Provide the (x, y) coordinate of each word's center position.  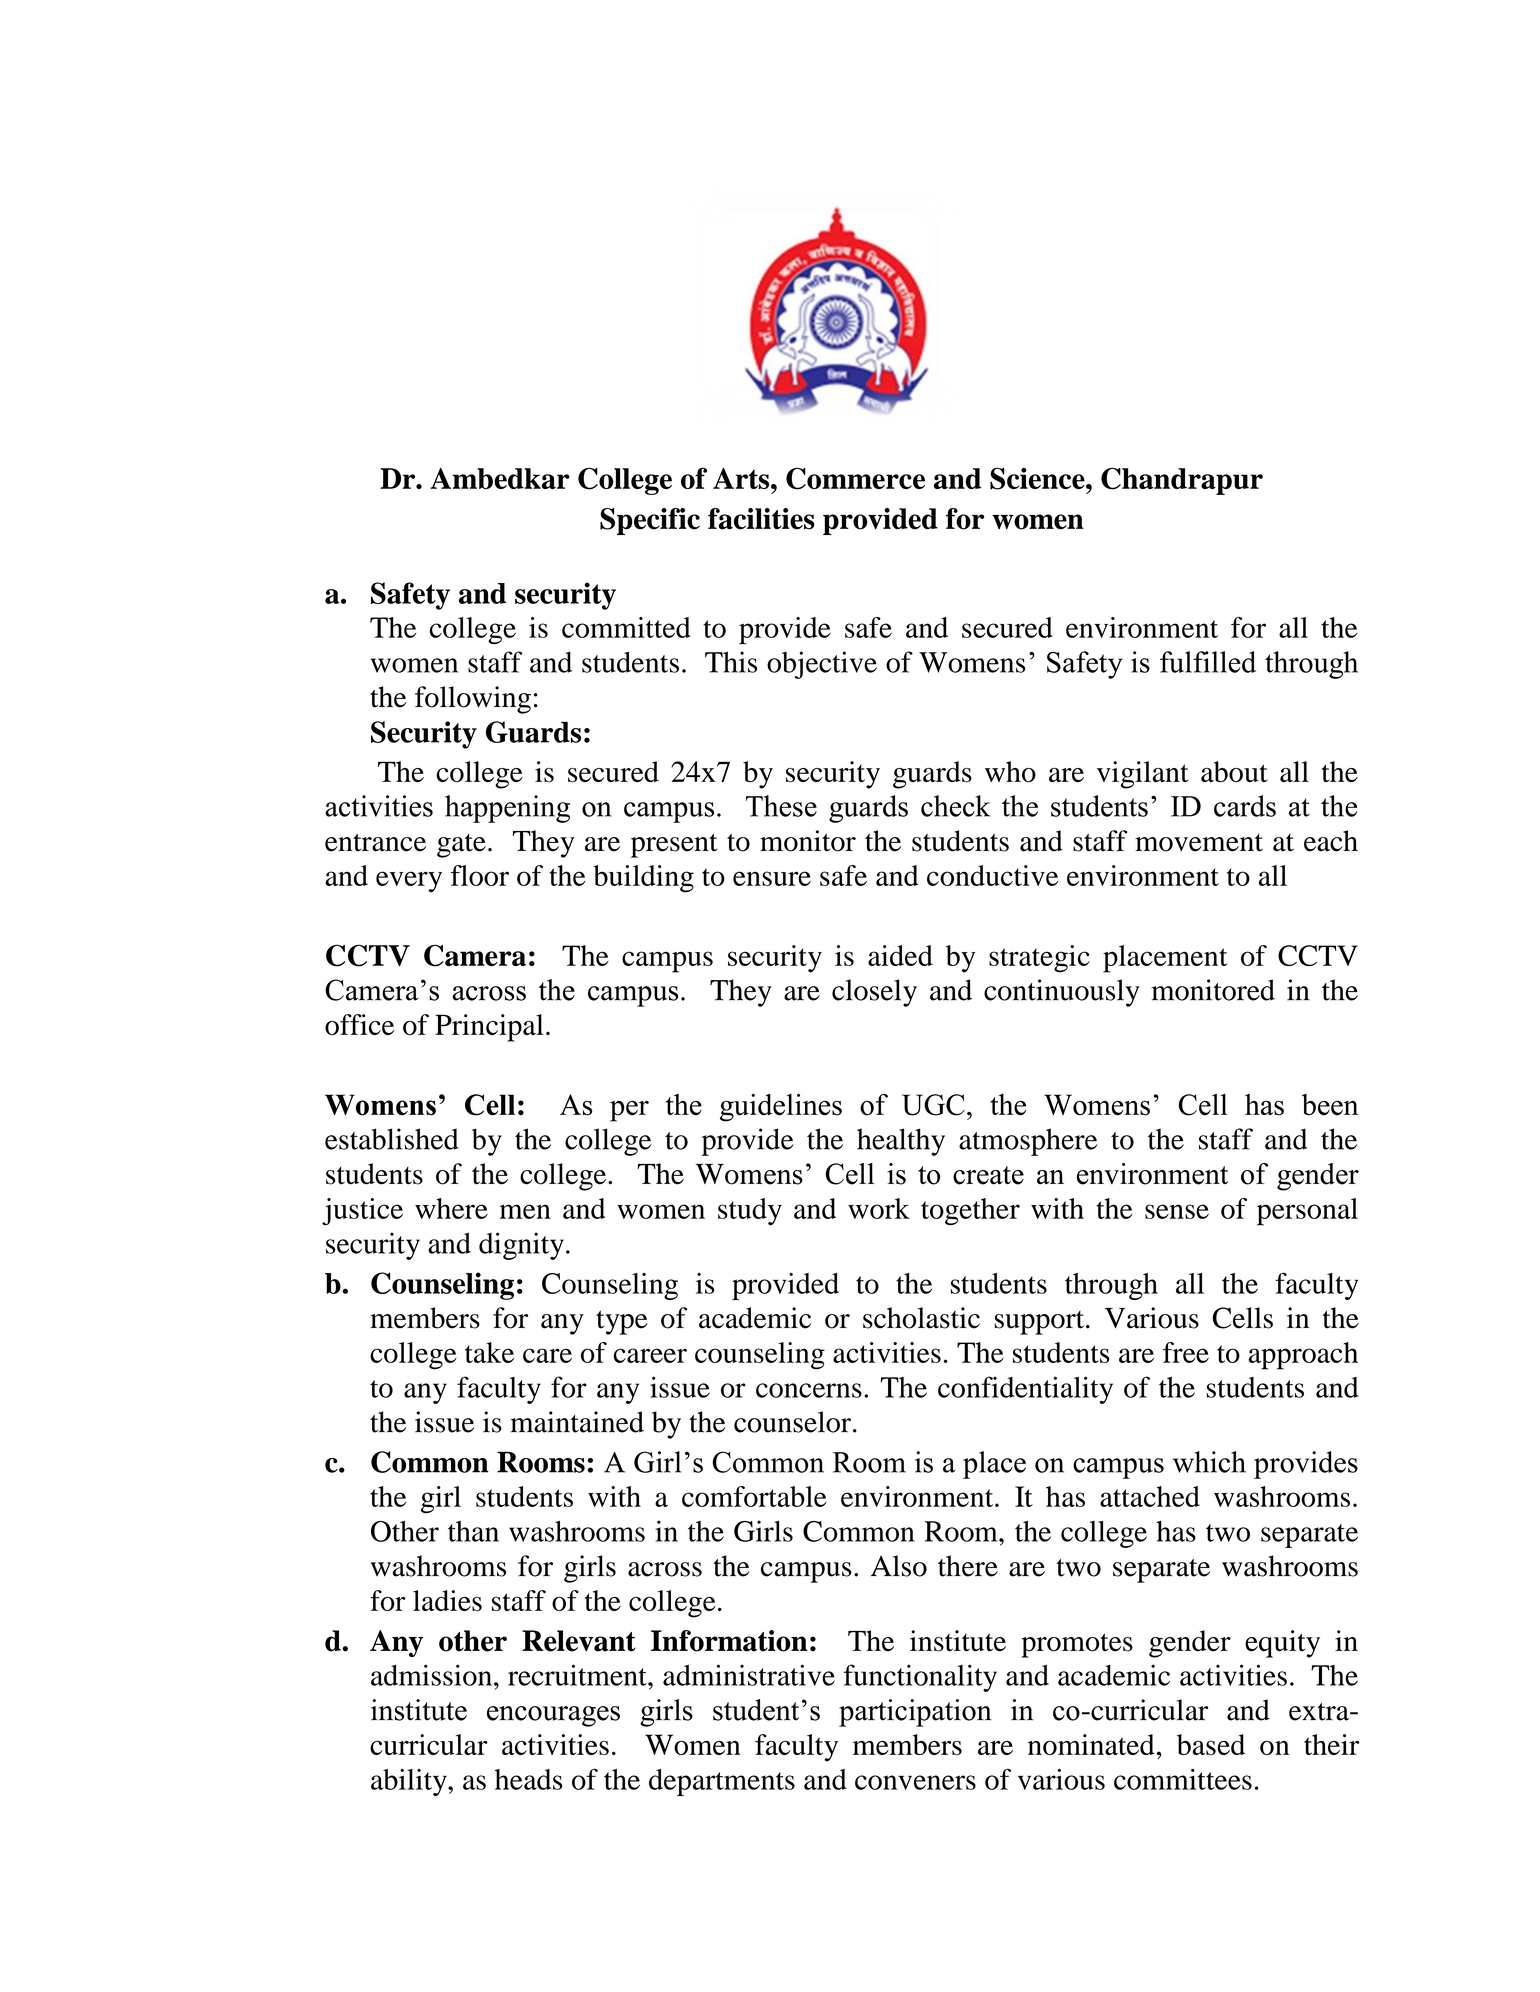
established (392, 1139)
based (1211, 1744)
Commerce (855, 478)
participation (915, 1713)
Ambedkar (500, 478)
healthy (901, 1142)
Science (1038, 478)
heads (528, 1779)
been (1330, 1105)
